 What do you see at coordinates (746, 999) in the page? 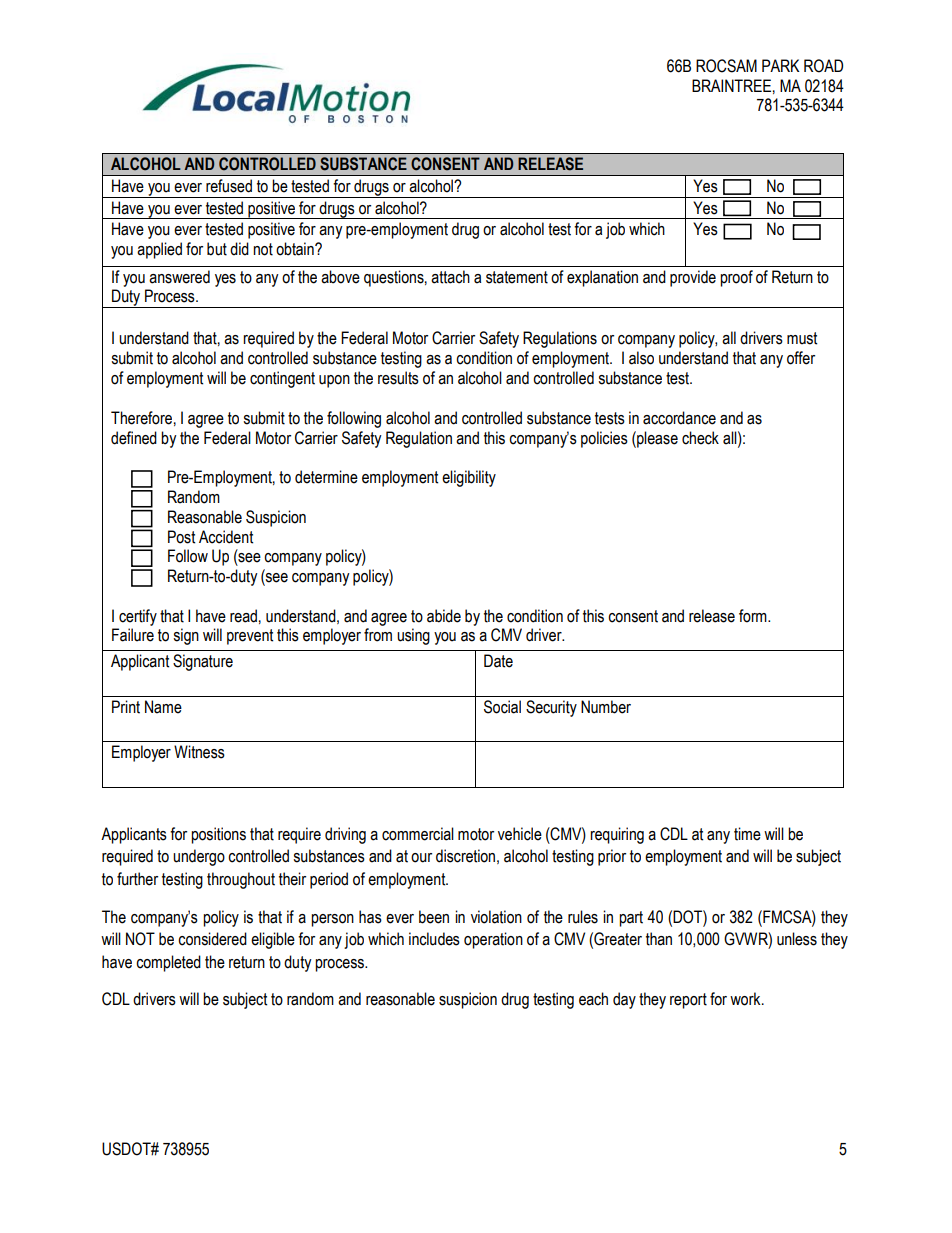
I see `work` at bounding box center [746, 999].
